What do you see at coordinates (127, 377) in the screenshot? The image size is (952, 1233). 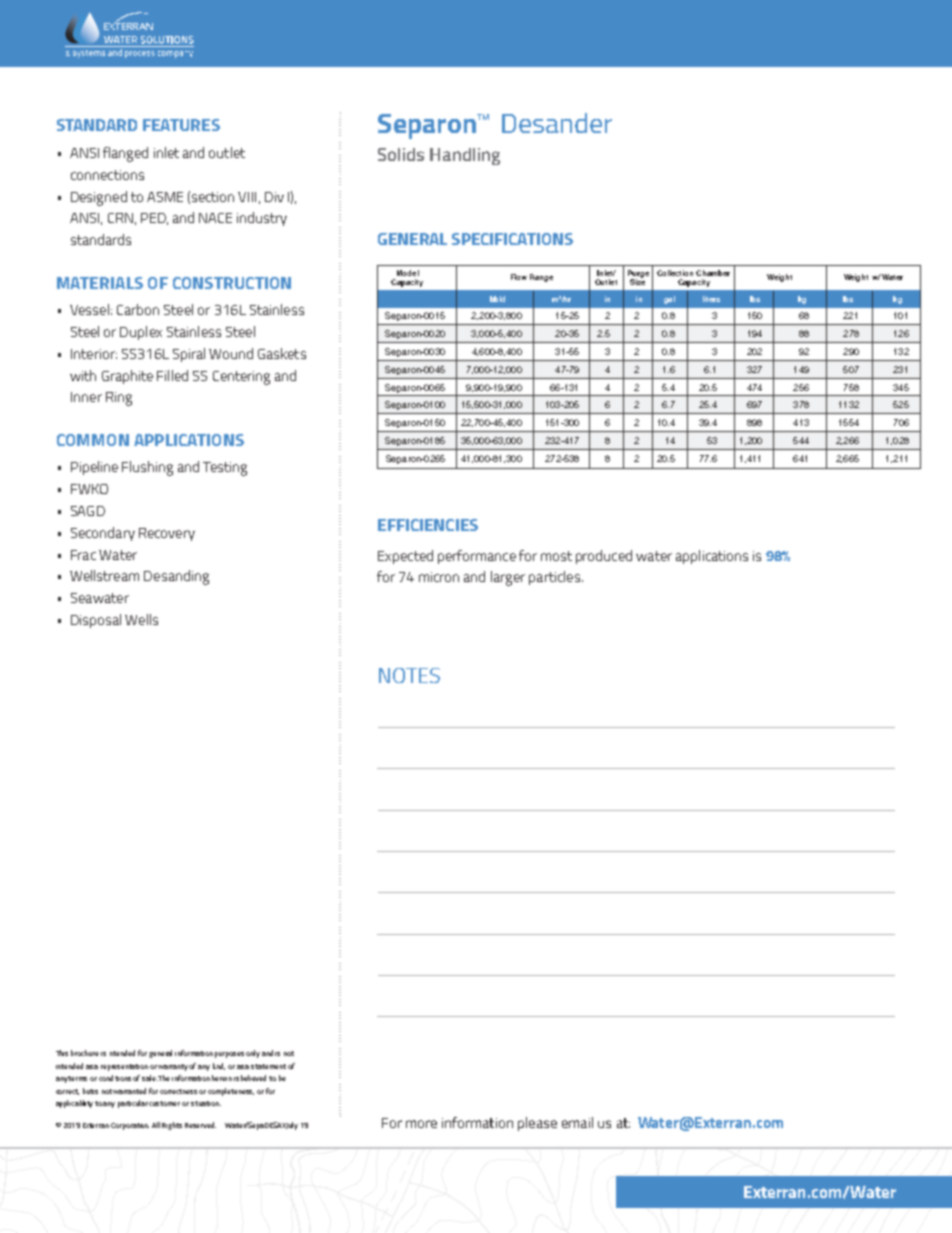 I see `Graphite` at bounding box center [127, 377].
